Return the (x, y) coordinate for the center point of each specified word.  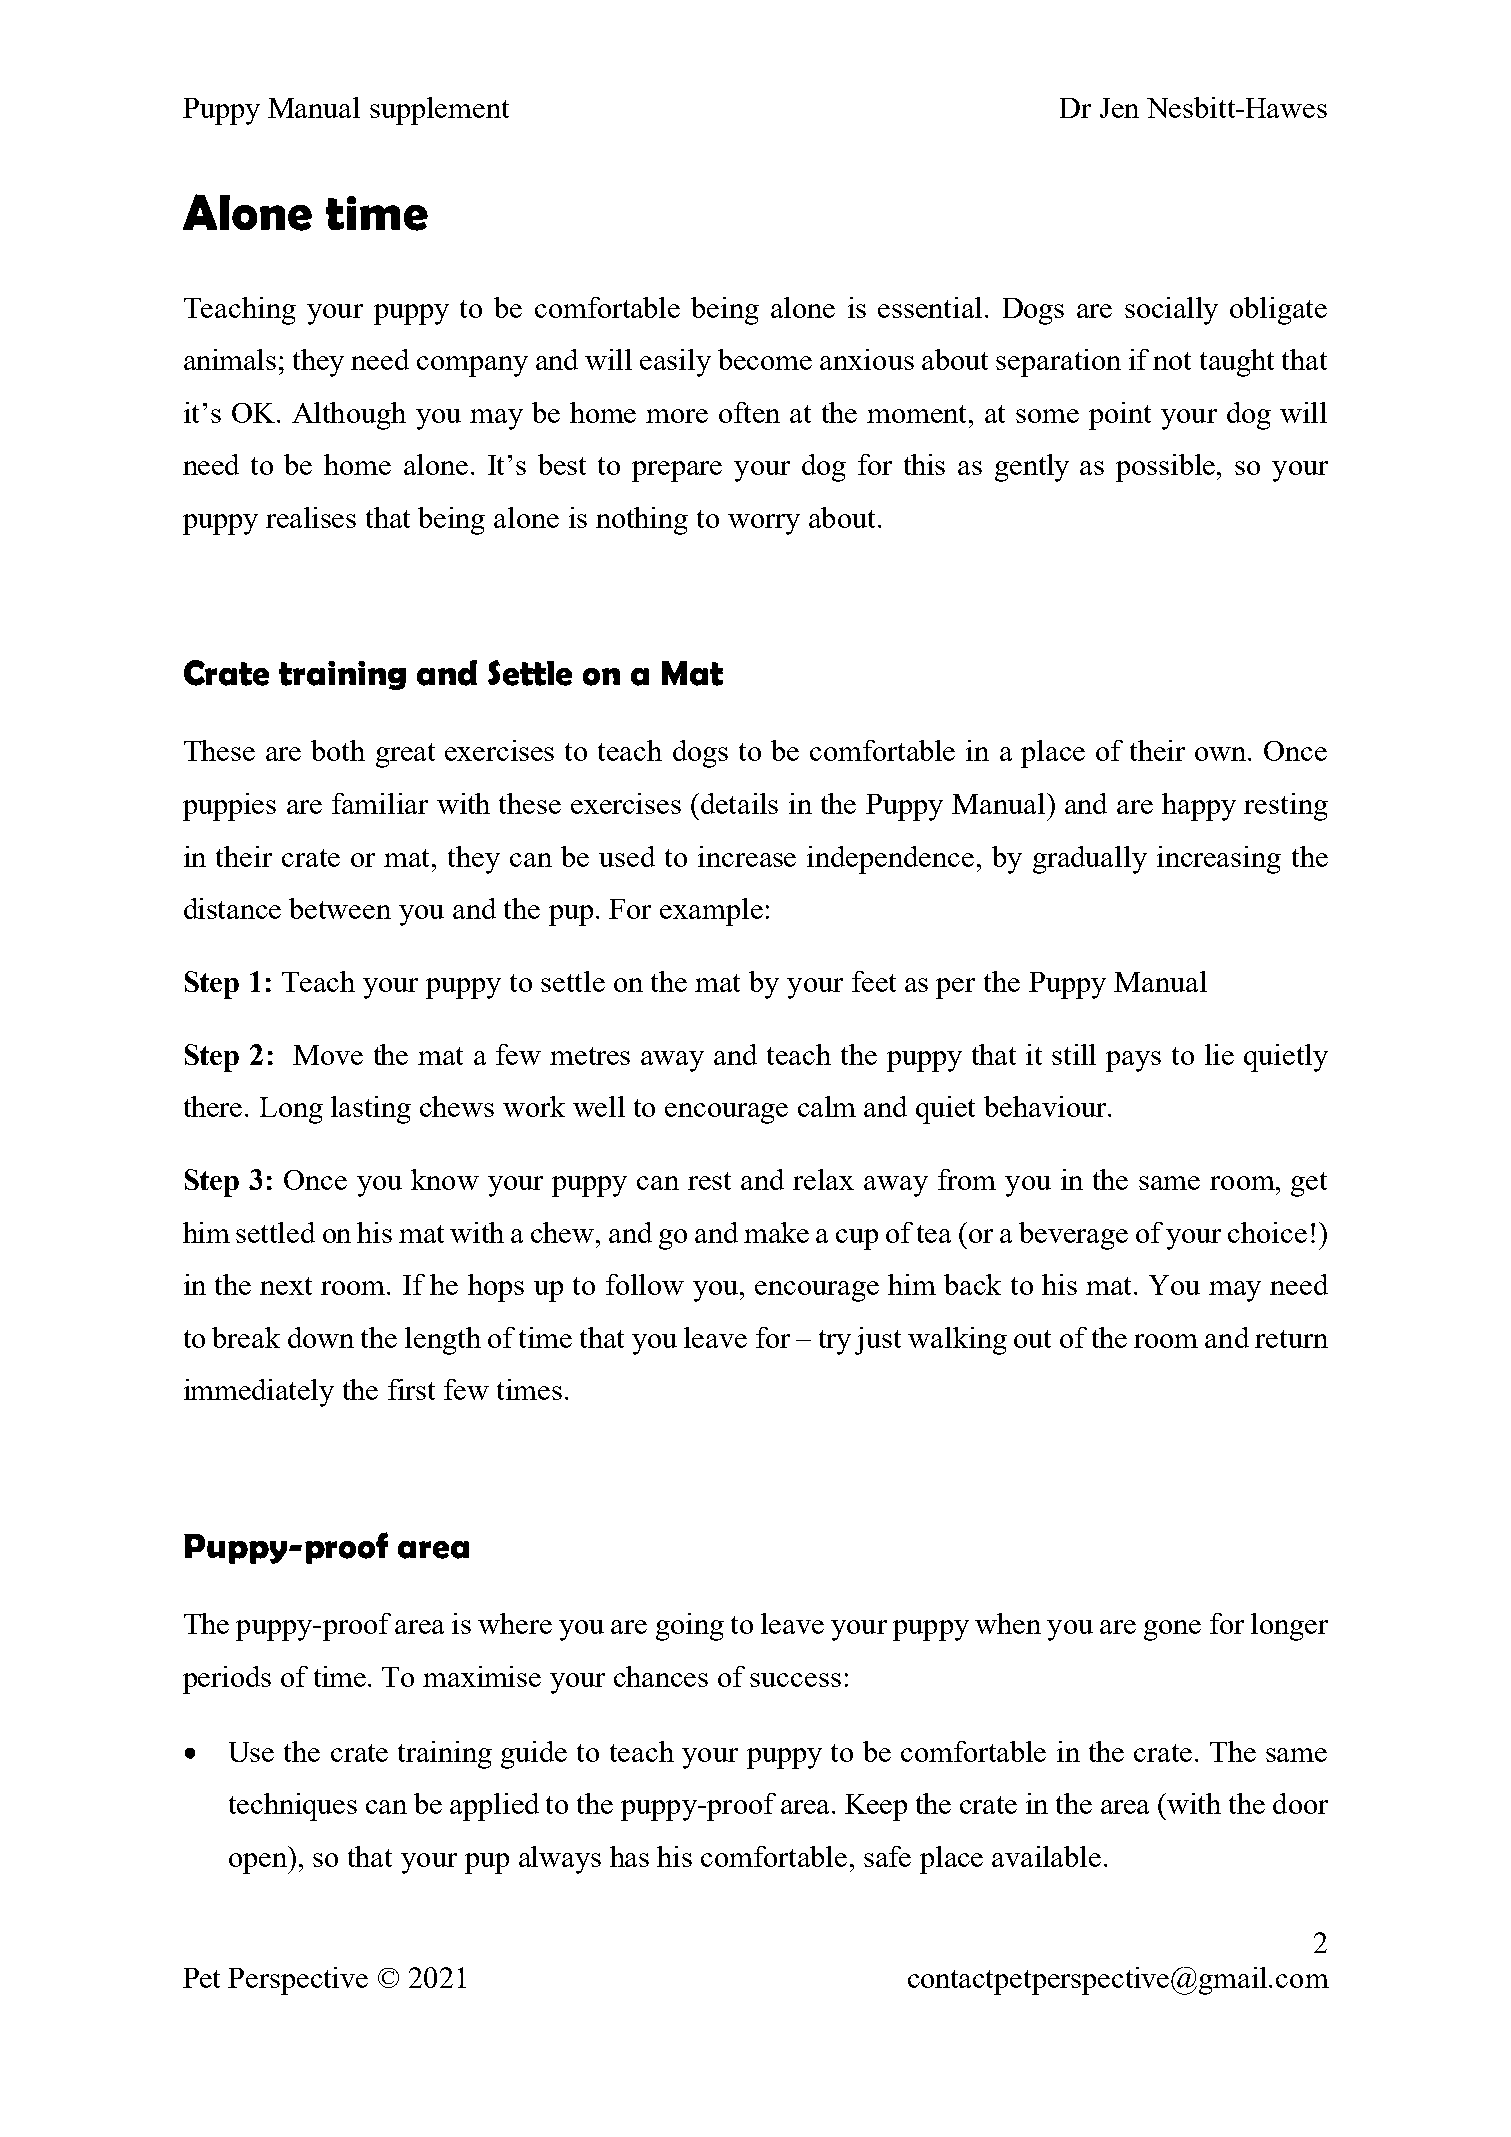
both (338, 750)
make (776, 1232)
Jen (1119, 108)
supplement (439, 111)
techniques (293, 1807)
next (286, 1286)
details (739, 803)
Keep (876, 1807)
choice (1267, 1232)
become (765, 359)
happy (1199, 807)
